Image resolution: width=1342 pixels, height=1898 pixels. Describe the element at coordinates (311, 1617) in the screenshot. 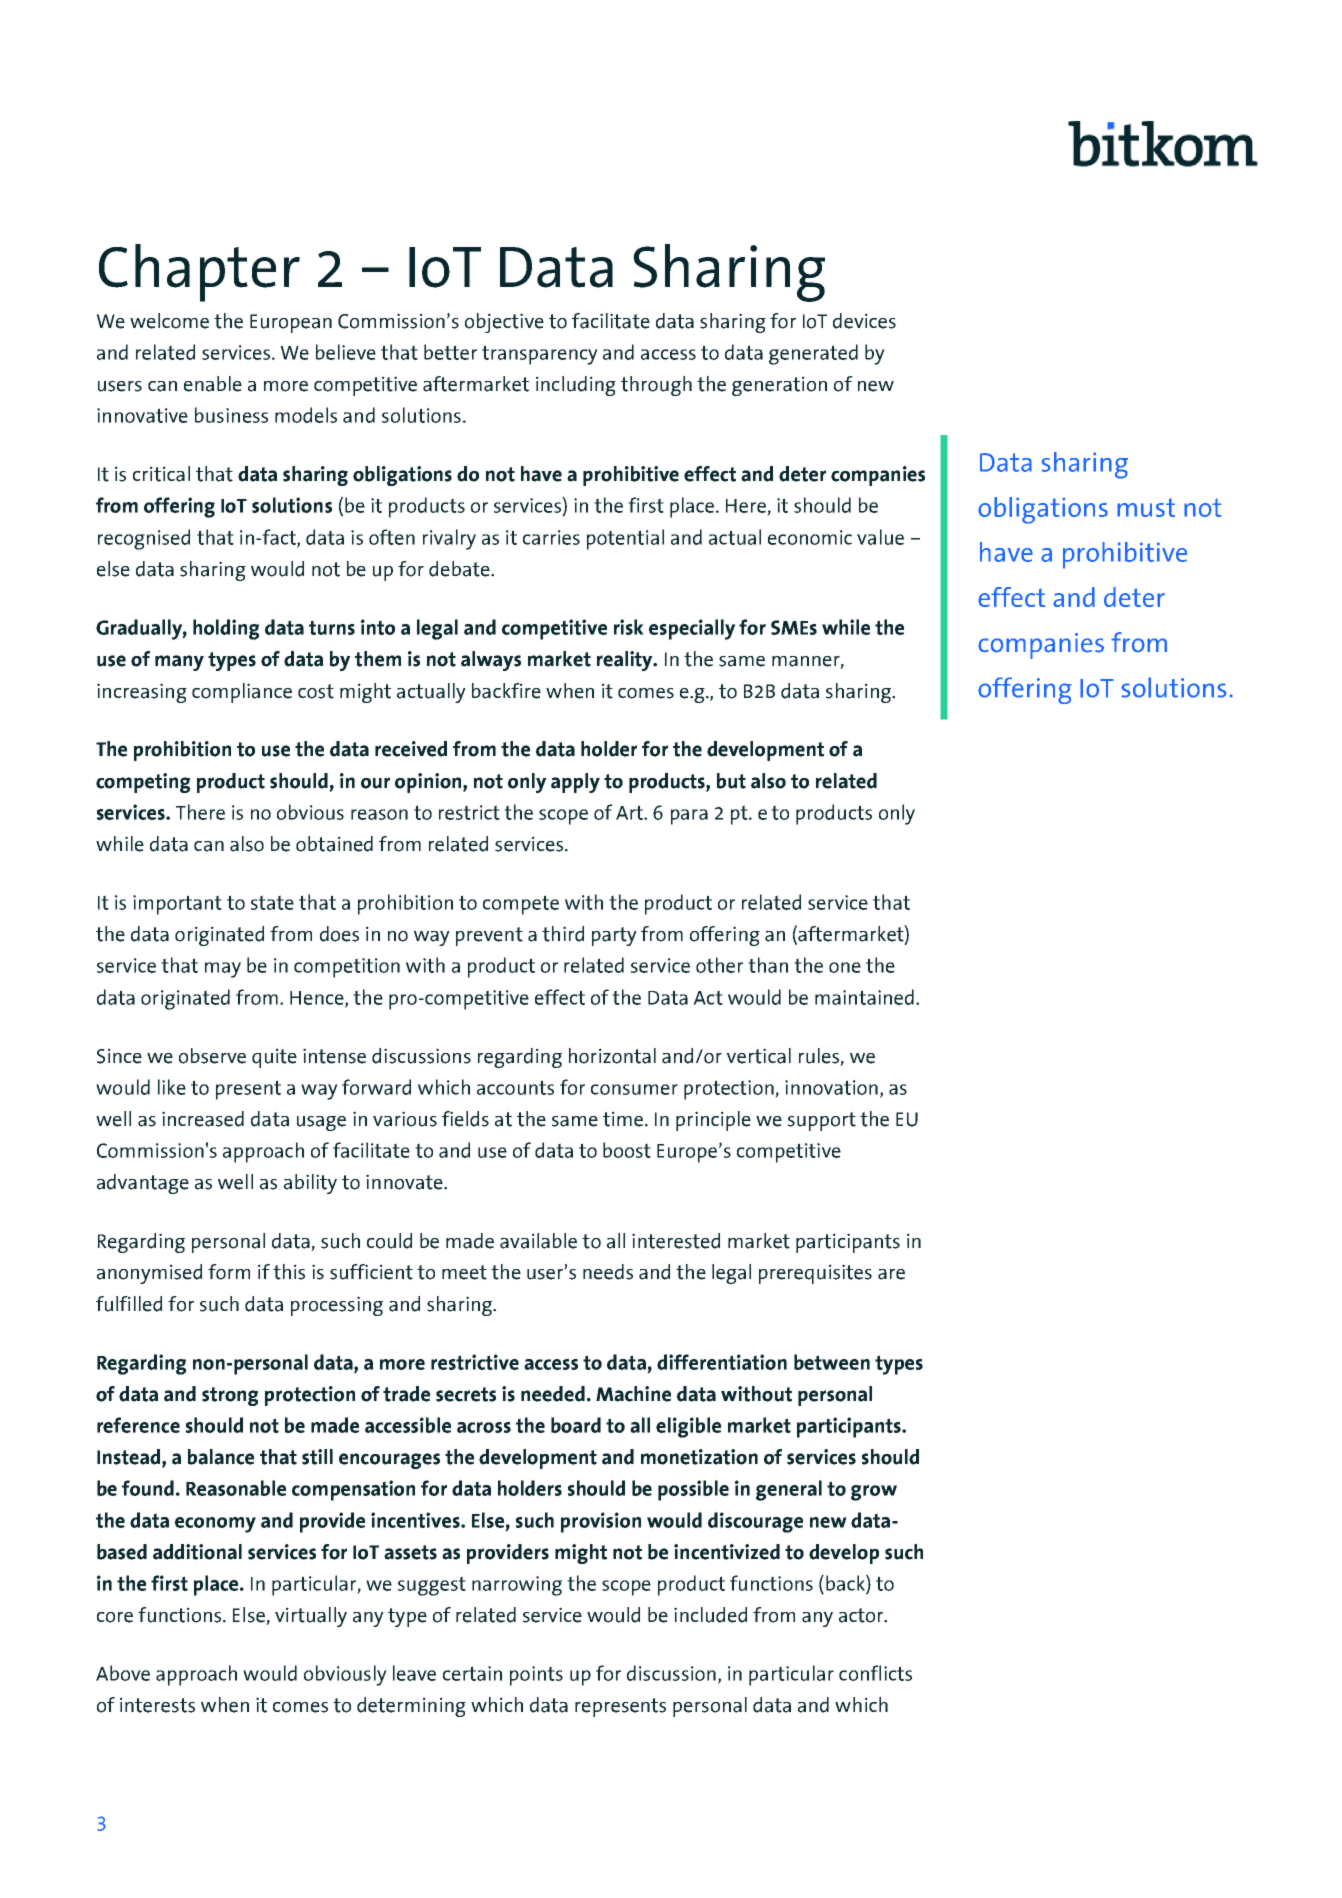

I see `virtually` at that location.
